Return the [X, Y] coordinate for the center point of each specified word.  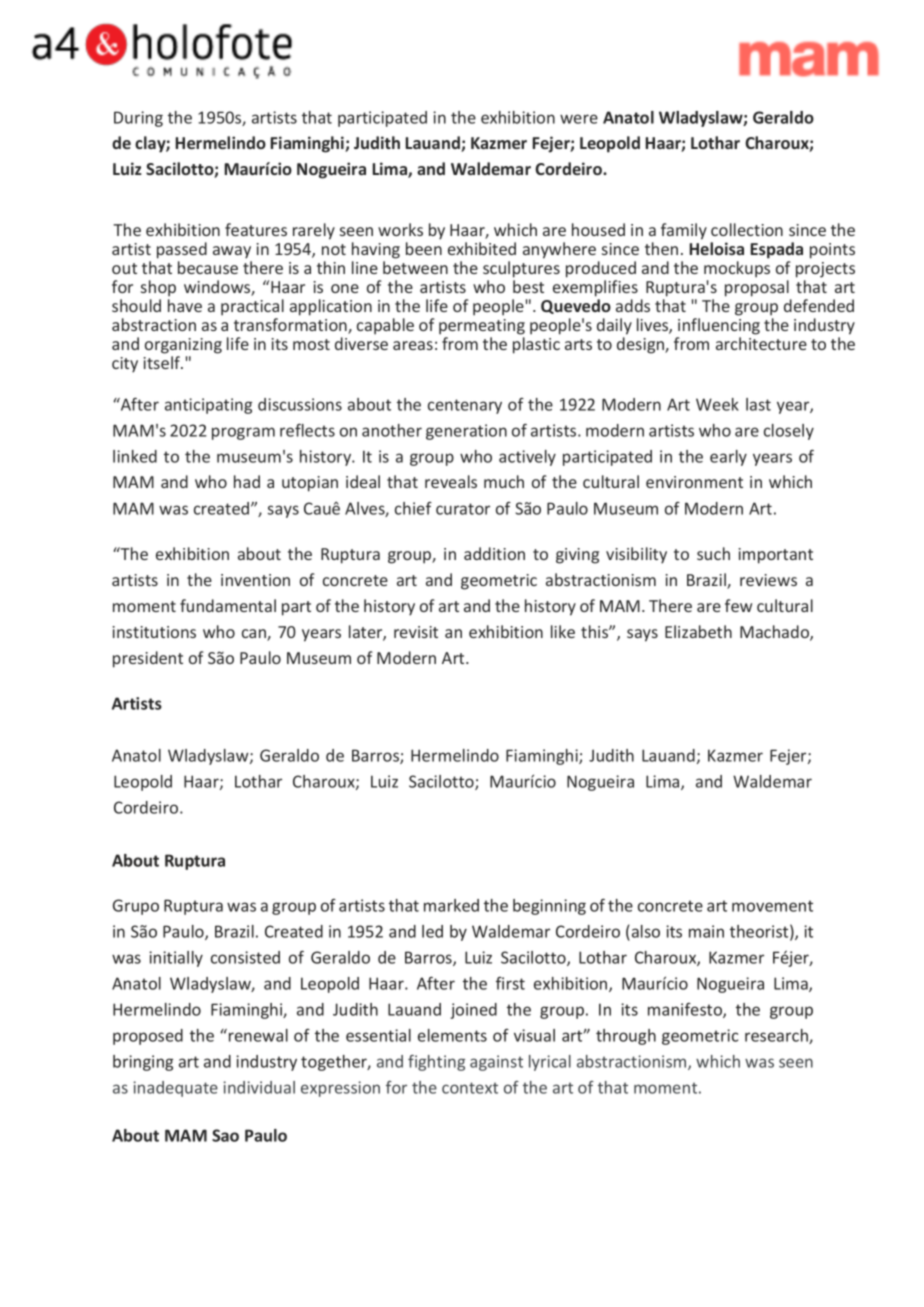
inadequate [176, 1089]
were [579, 119]
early [728, 458]
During [138, 119]
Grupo [136, 907]
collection [747, 229]
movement [772, 906]
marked [451, 905]
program [243, 433]
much [504, 481]
